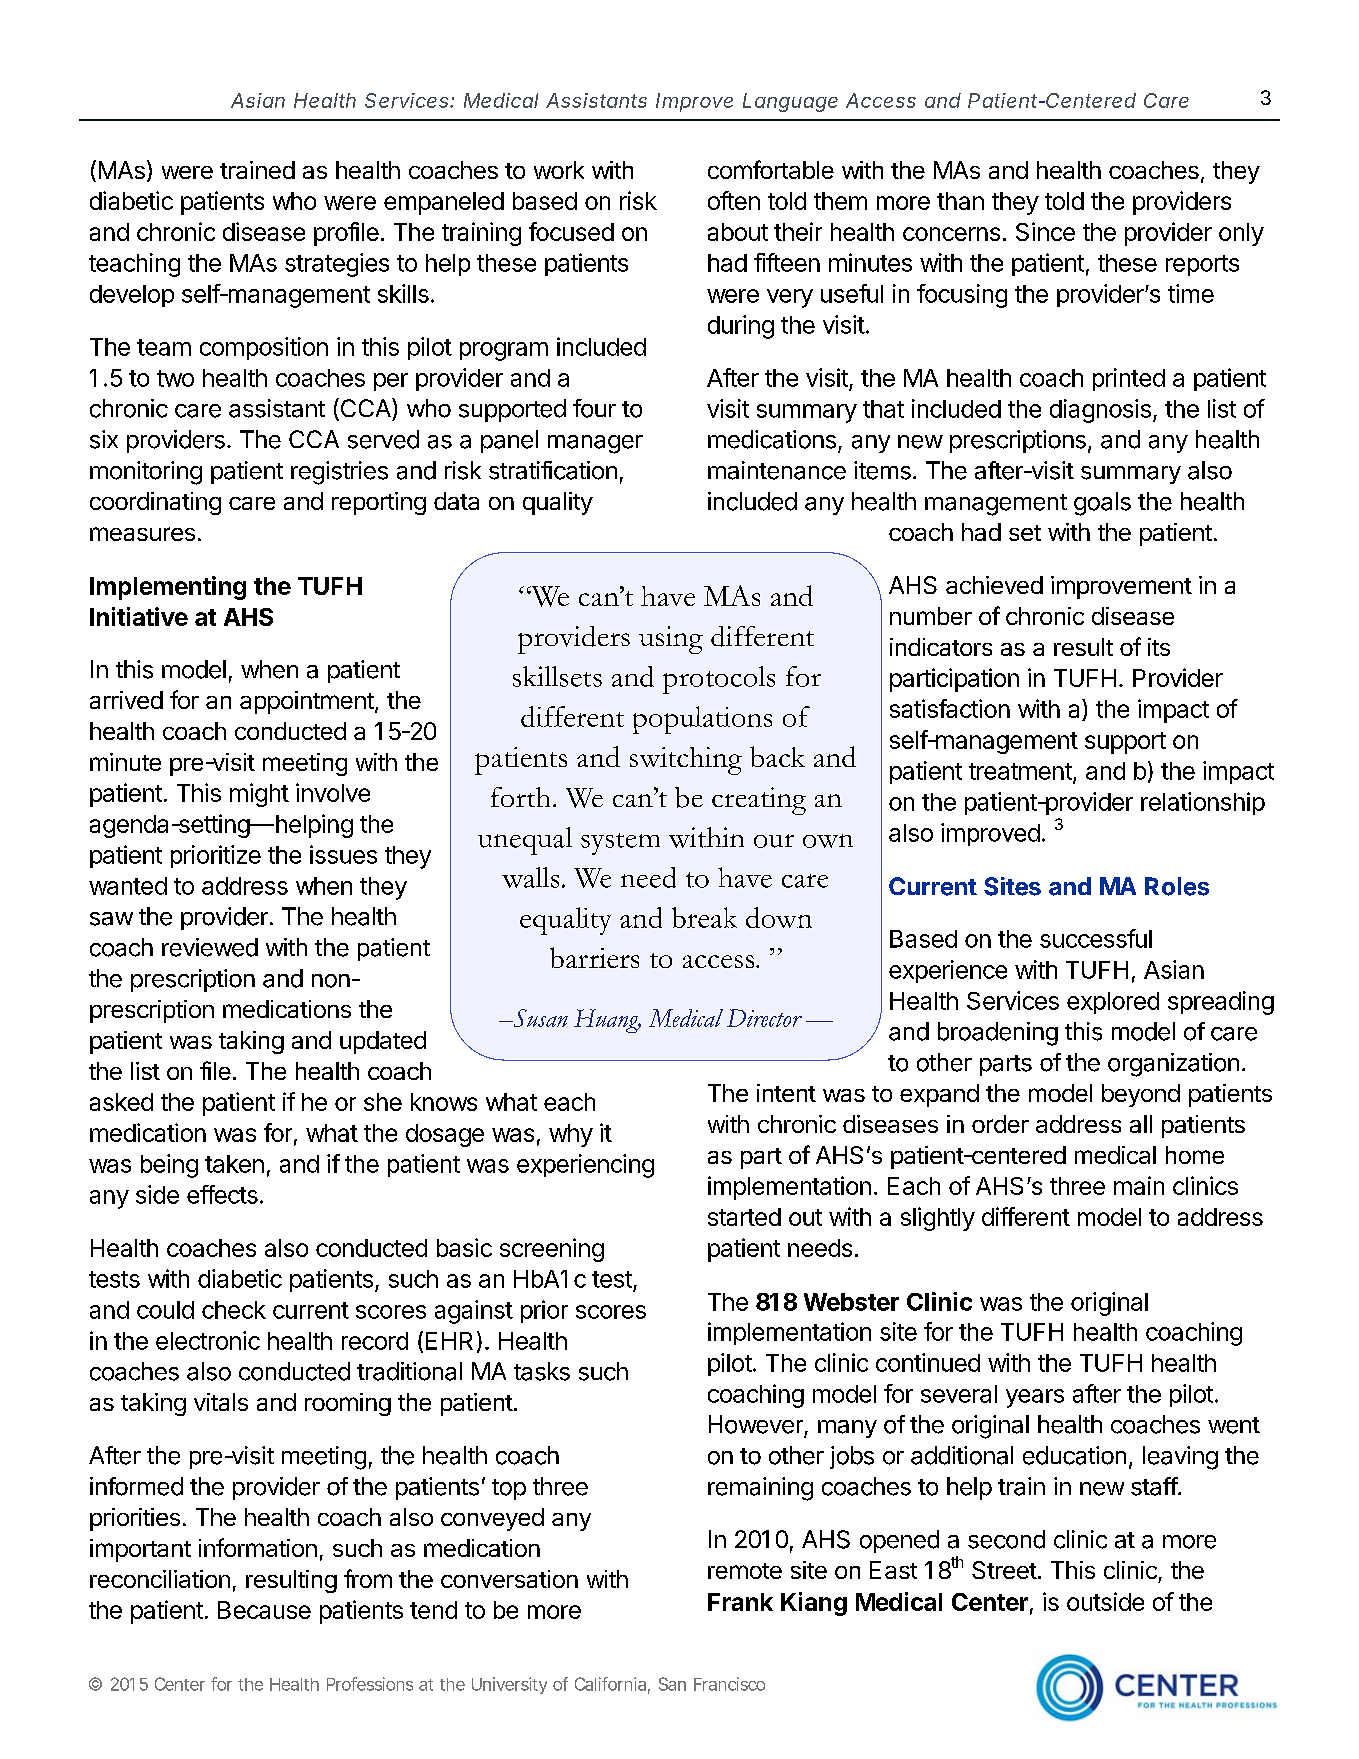 This screenshot has height=1759, width=1359. What do you see at coordinates (210, 947) in the screenshot?
I see `reviewed` at bounding box center [210, 947].
